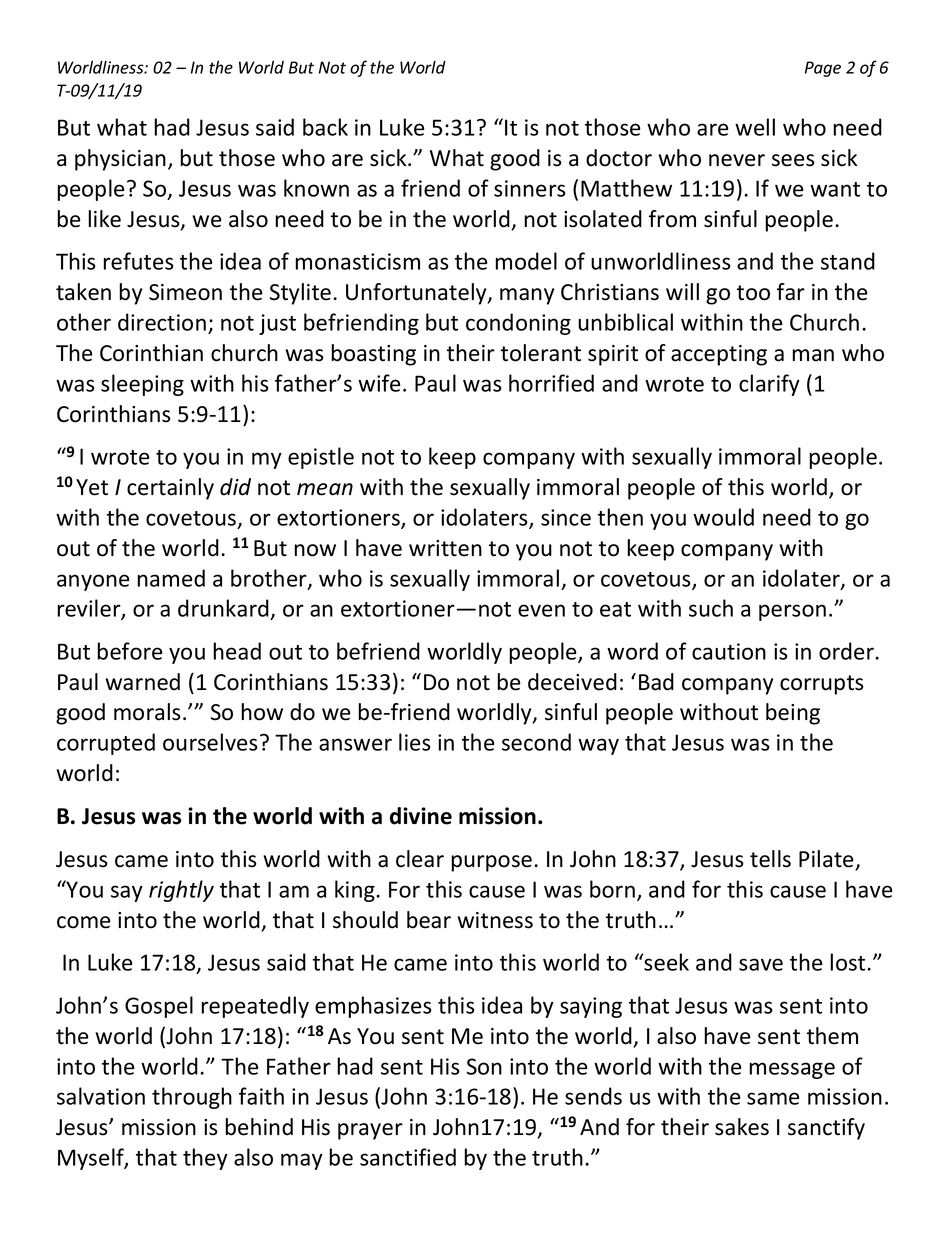  I want to click on well, so click(755, 127).
